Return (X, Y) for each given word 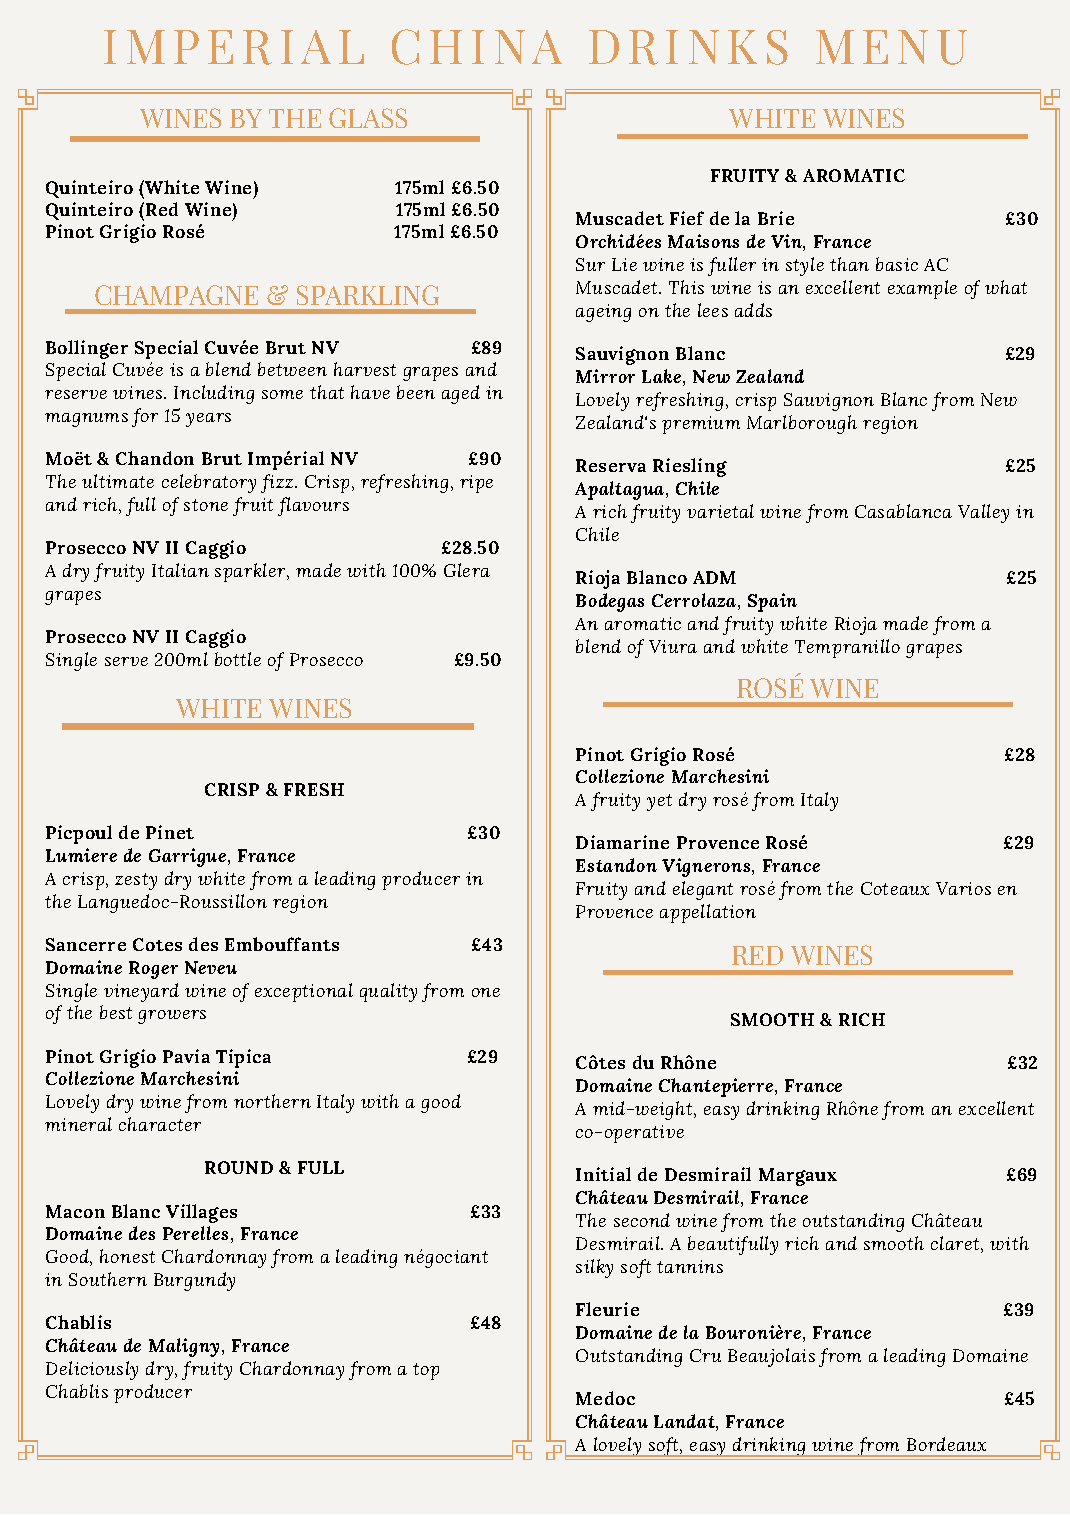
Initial (603, 1174)
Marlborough (802, 424)
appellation (708, 913)
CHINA (477, 47)
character (160, 1124)
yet (659, 802)
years (208, 420)
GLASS (368, 118)
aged (461, 394)
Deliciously (92, 1370)
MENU (891, 47)
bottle (238, 659)
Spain (772, 602)
